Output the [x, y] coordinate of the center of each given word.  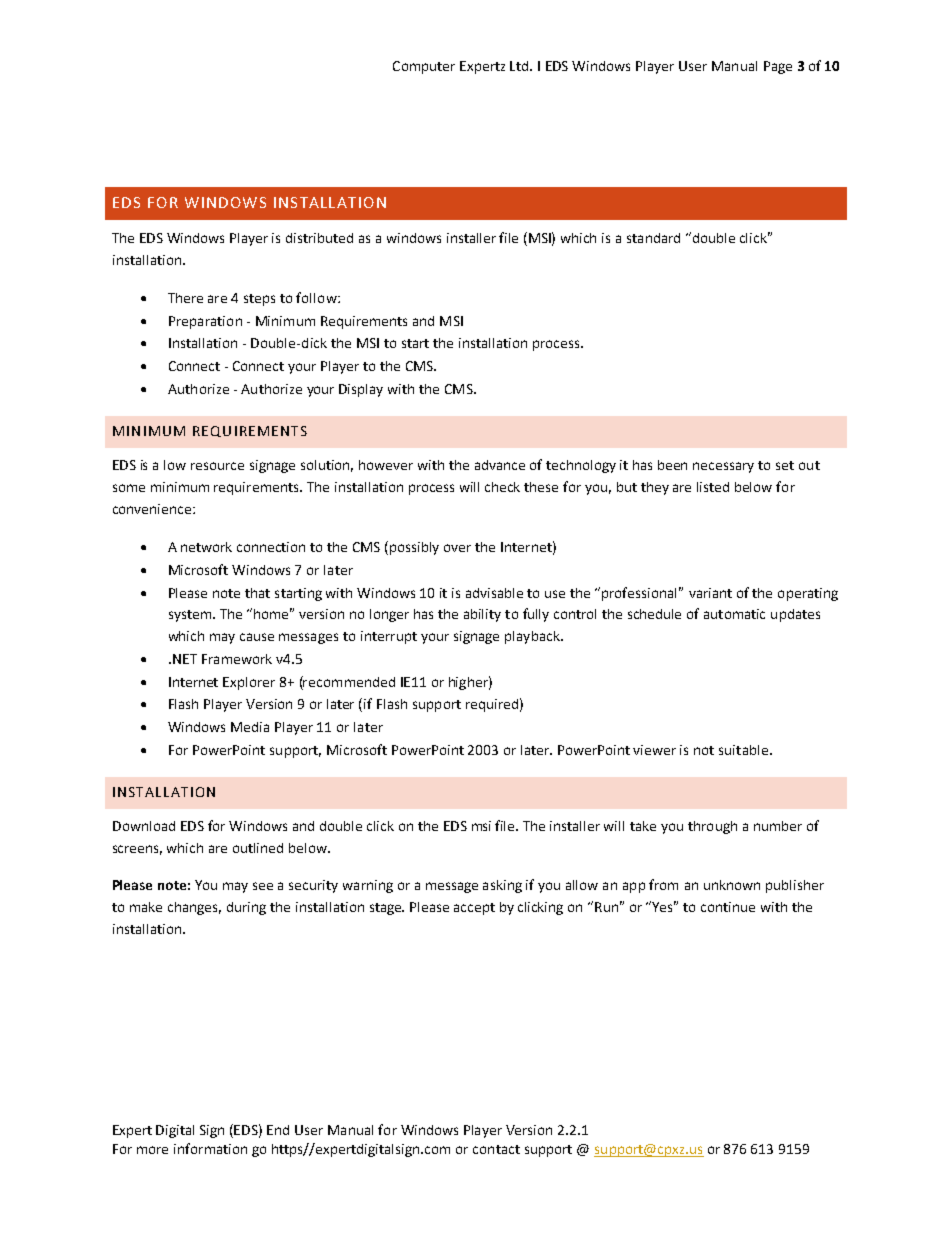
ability [482, 615]
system [191, 616]
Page [778, 67]
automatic [734, 614]
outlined [258, 848]
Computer [424, 67]
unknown [732, 885]
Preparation [205, 322]
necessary [723, 467]
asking [502, 886]
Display [361, 390]
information [210, 1148]
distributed [319, 238]
